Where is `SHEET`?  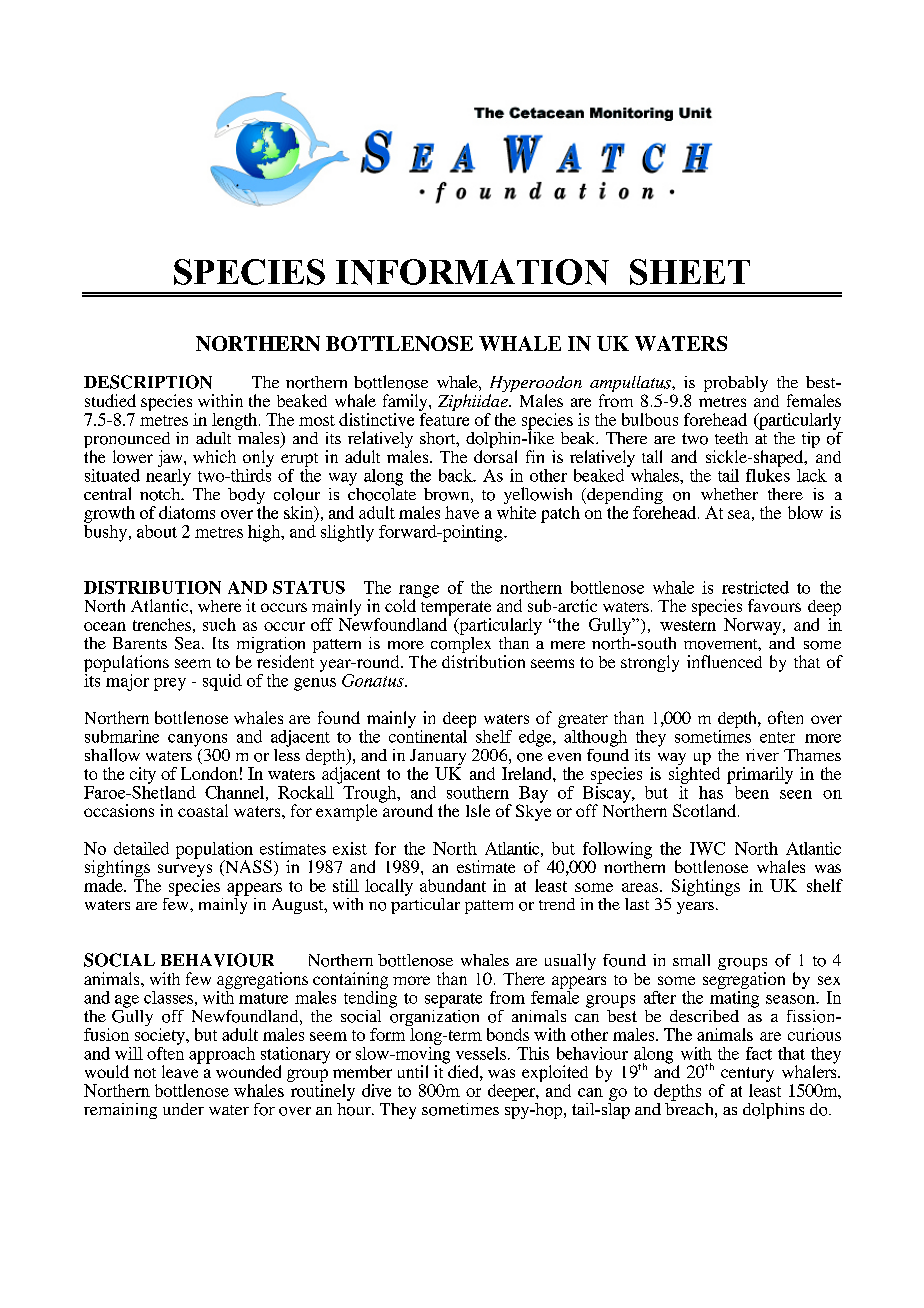
SHEET is located at coordinates (690, 272).
